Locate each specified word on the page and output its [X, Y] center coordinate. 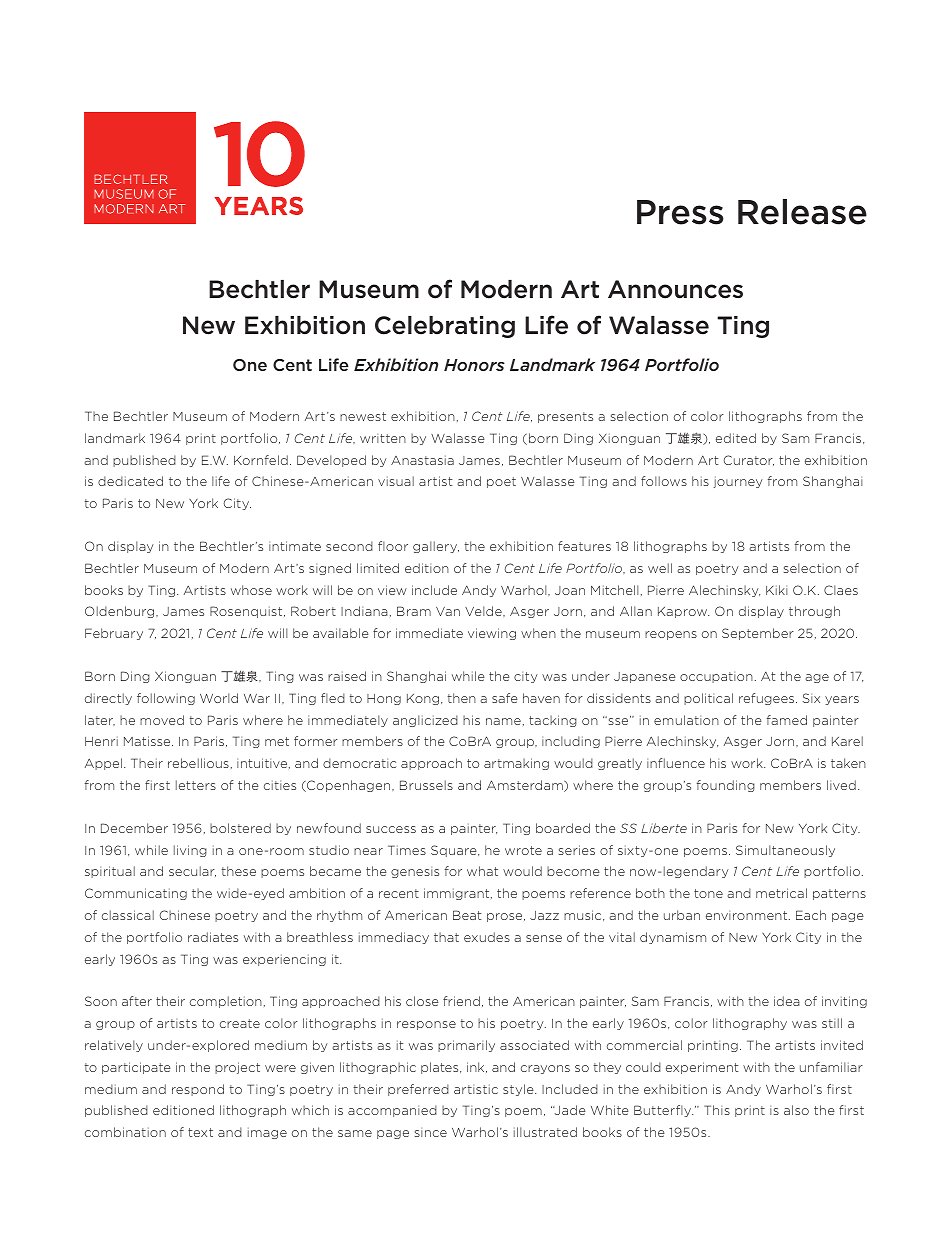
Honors [474, 365]
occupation [716, 677]
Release [802, 212]
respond [198, 1090]
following [166, 699]
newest [363, 416]
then [461, 698]
